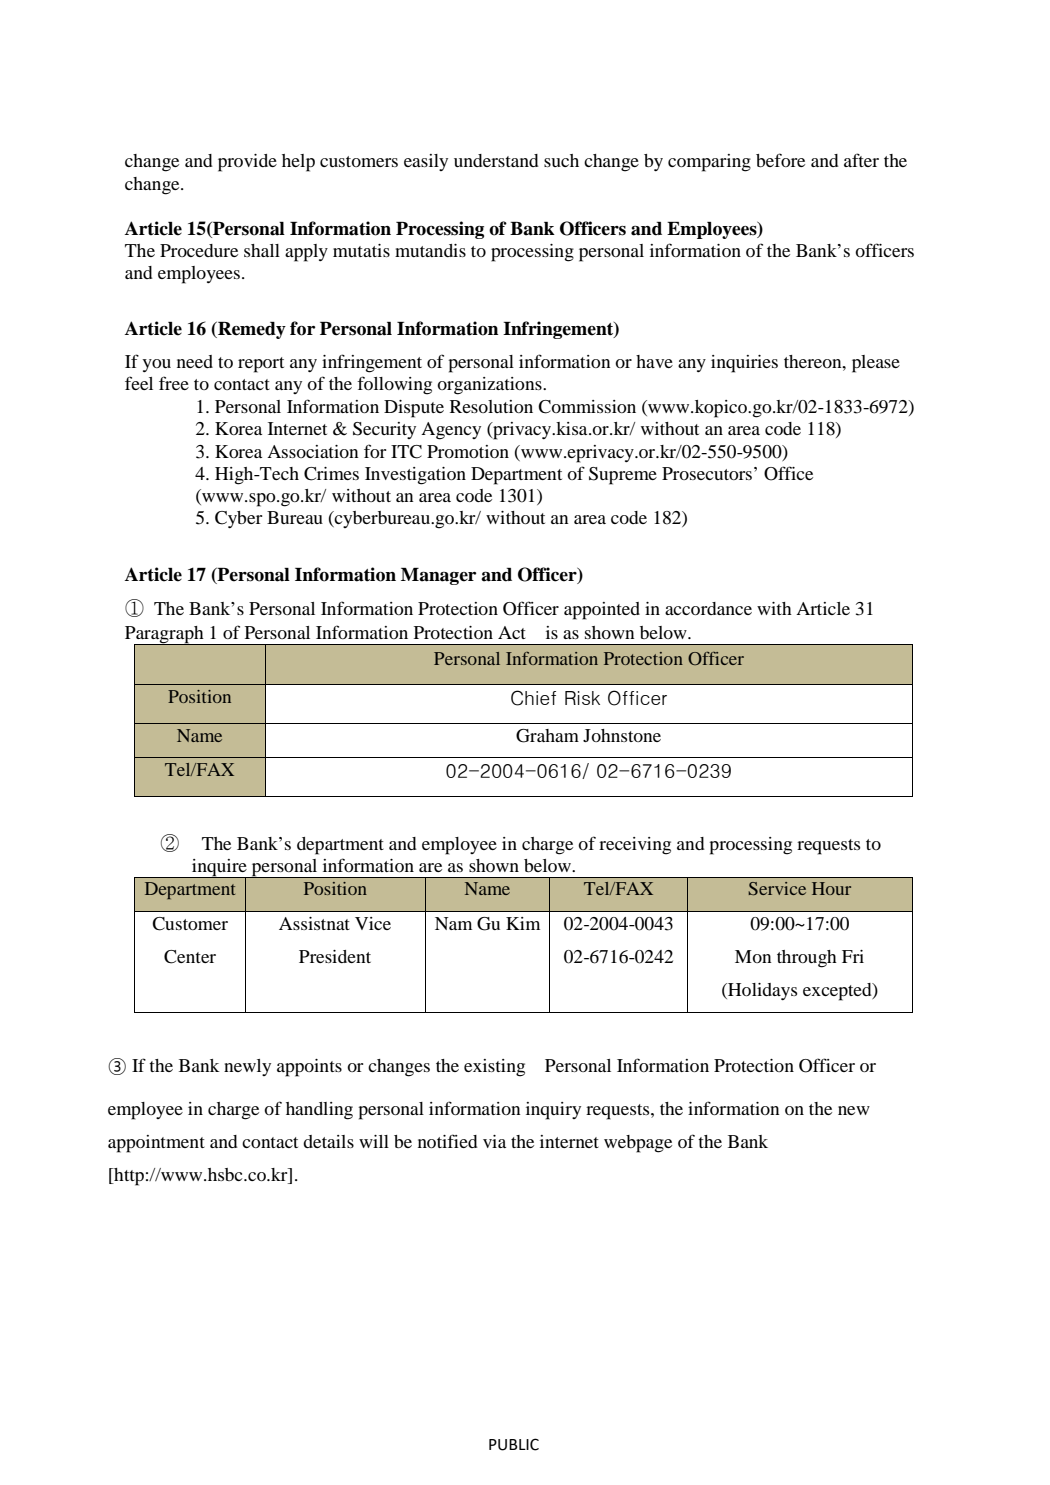 Image resolution: width=1050 pixels, height=1485 pixels. Describe the element at coordinates (514, 1444) in the screenshot. I see `PUBLIC` at that location.
